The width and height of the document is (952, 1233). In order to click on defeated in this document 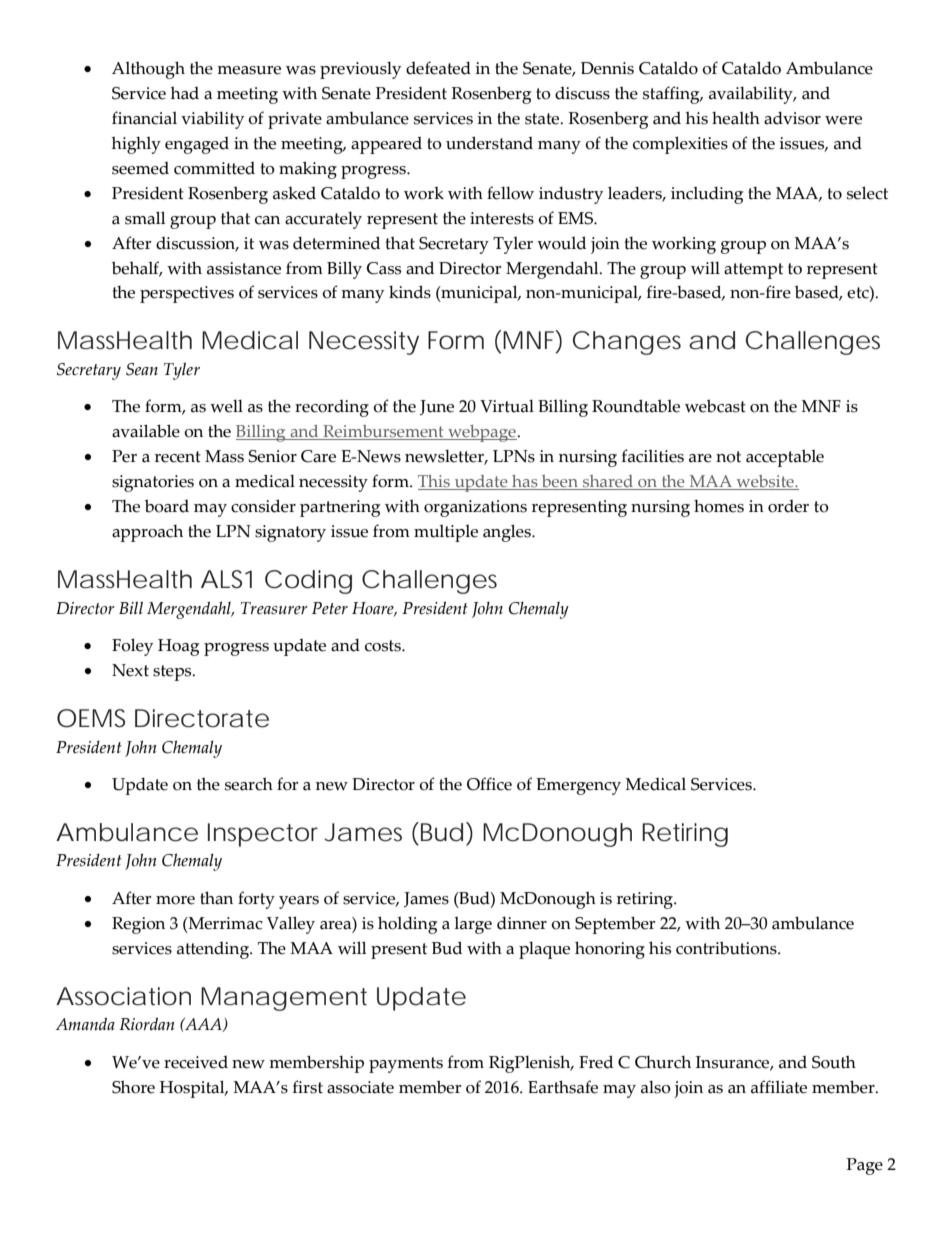, I will do `click(438, 68)`.
